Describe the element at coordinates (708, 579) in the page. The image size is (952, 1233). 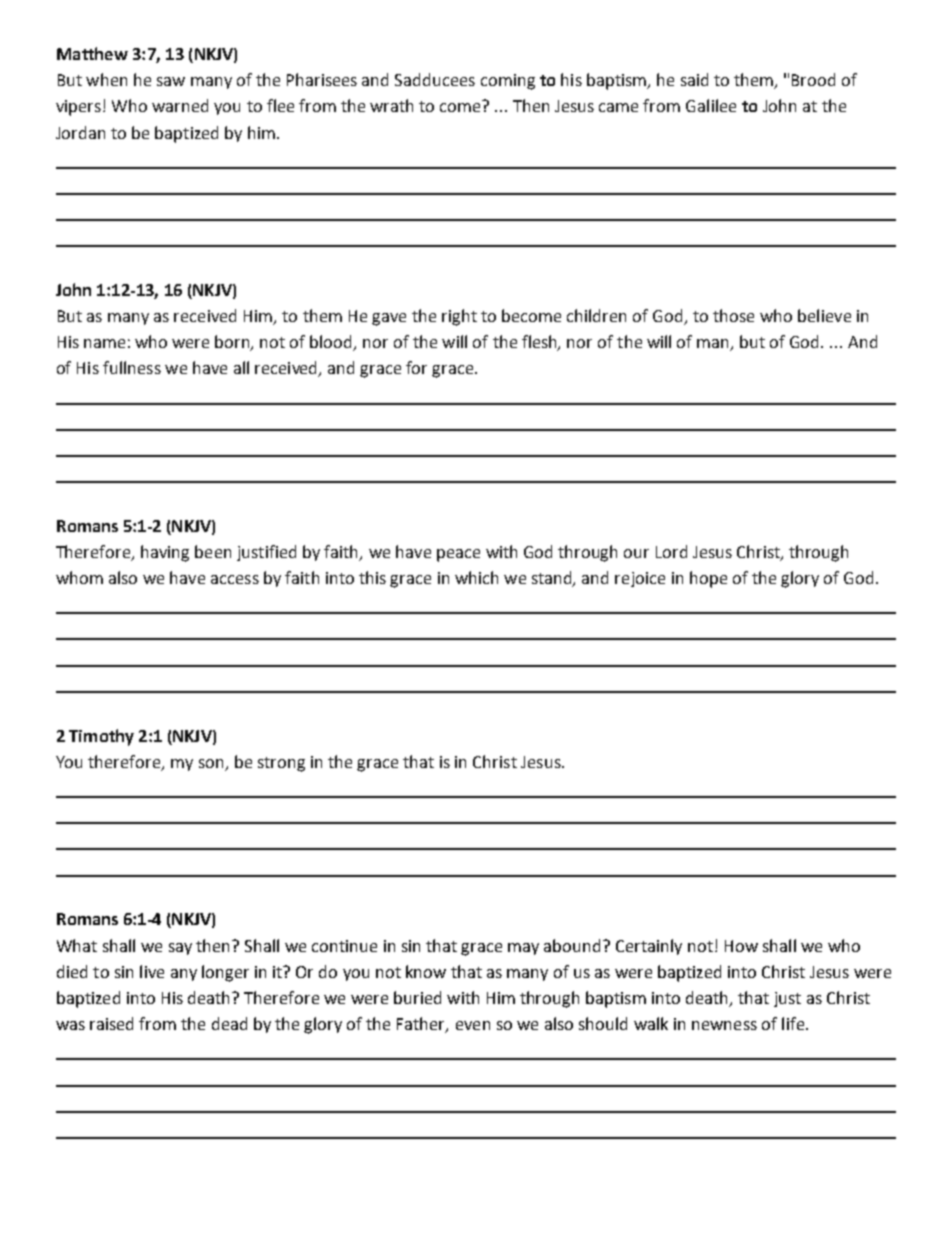
I see `hope` at that location.
